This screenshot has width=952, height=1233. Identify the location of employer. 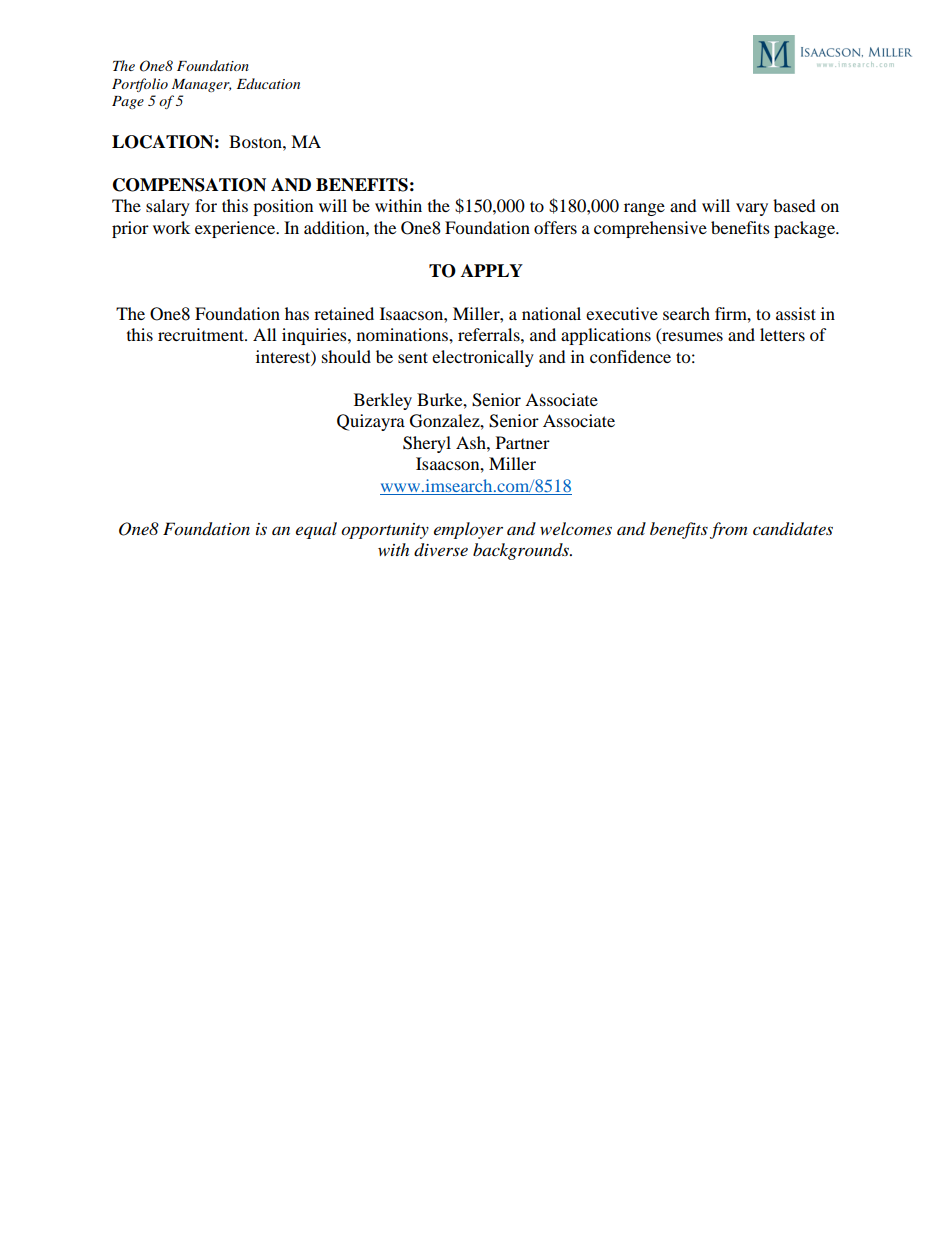
(468, 530).
